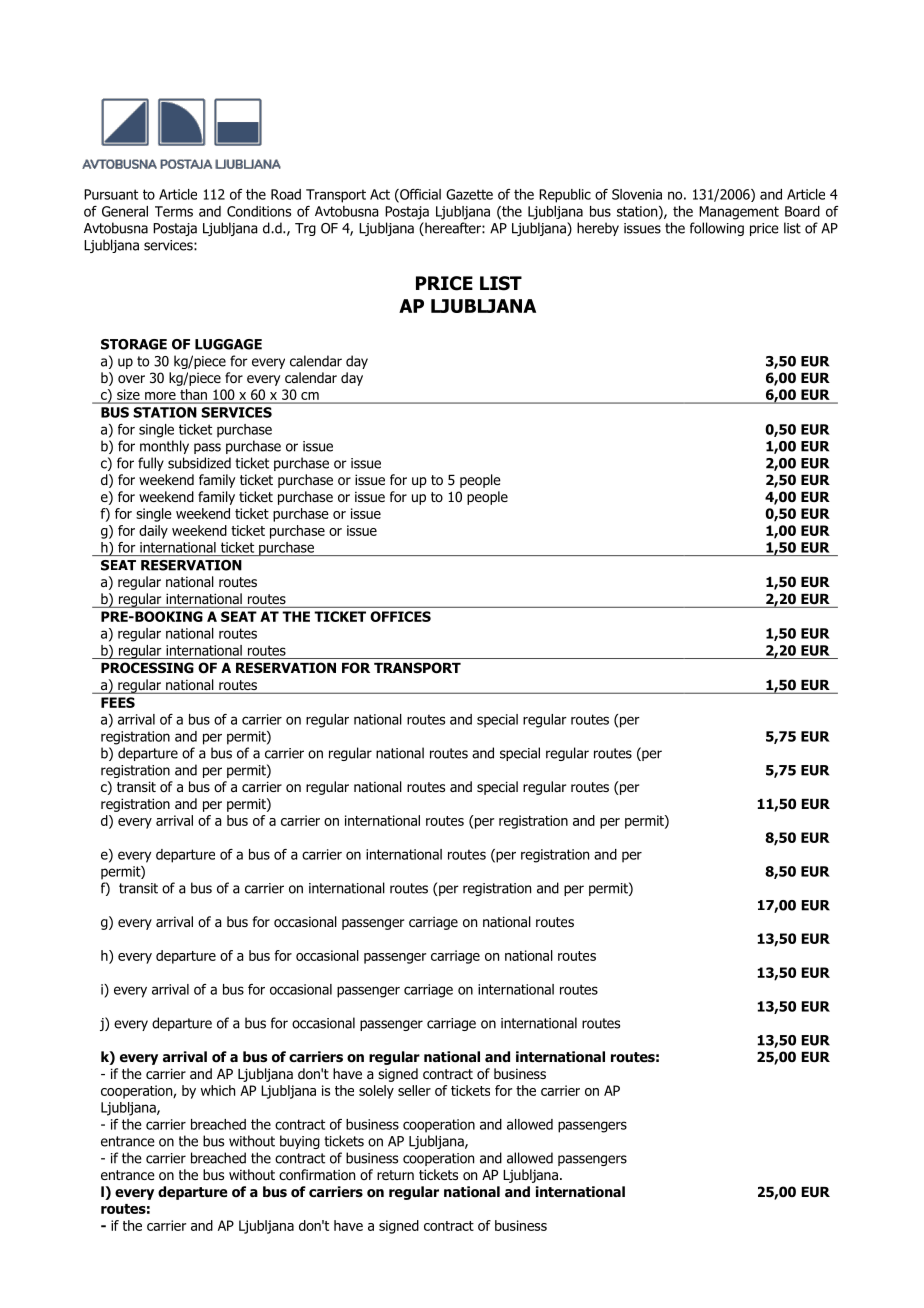 The height and width of the screenshot is (1308, 924). I want to click on PROCESSING, so click(147, 668).
